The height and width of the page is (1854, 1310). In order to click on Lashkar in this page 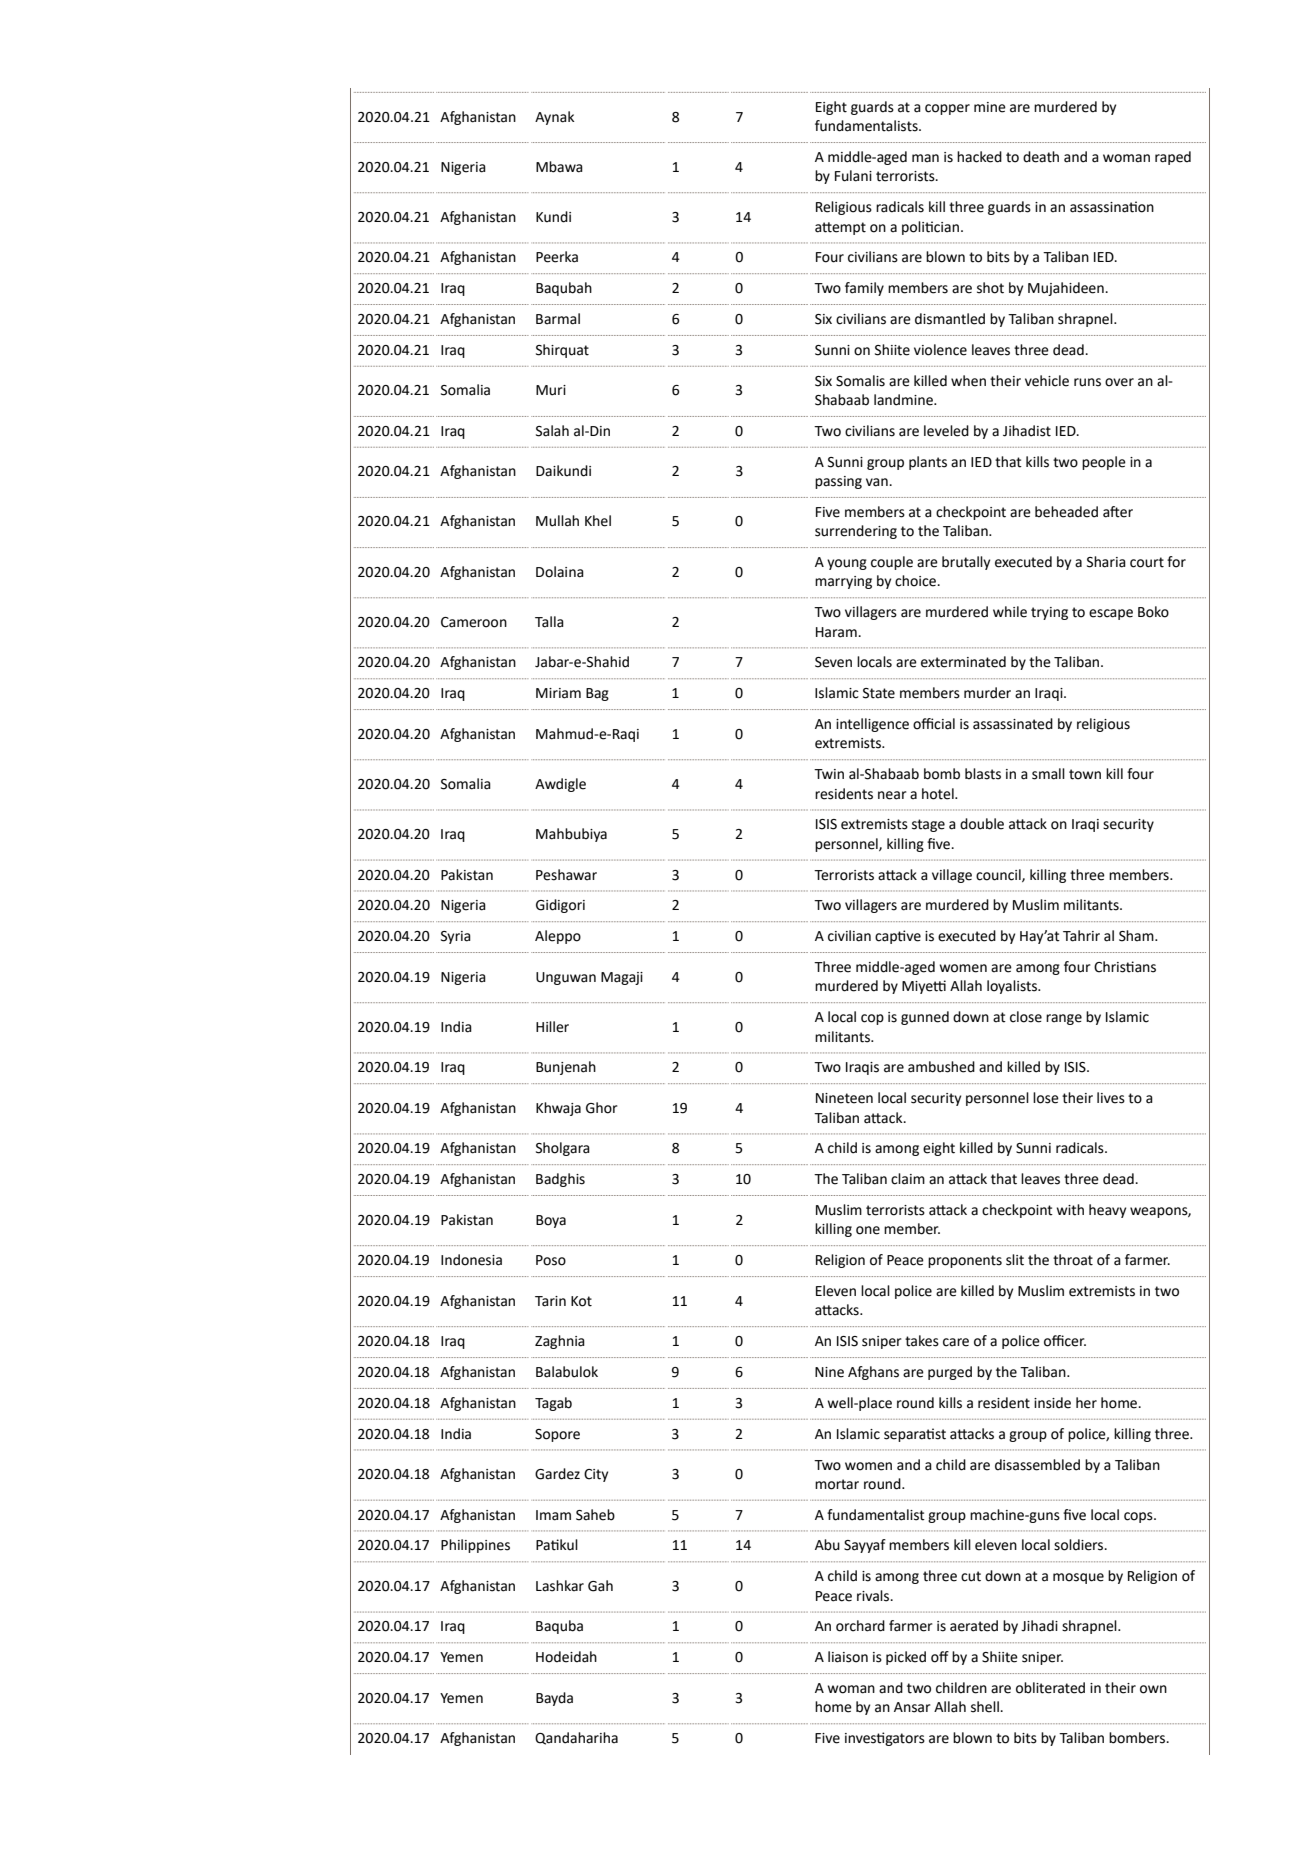, I will do `click(560, 1586)`.
